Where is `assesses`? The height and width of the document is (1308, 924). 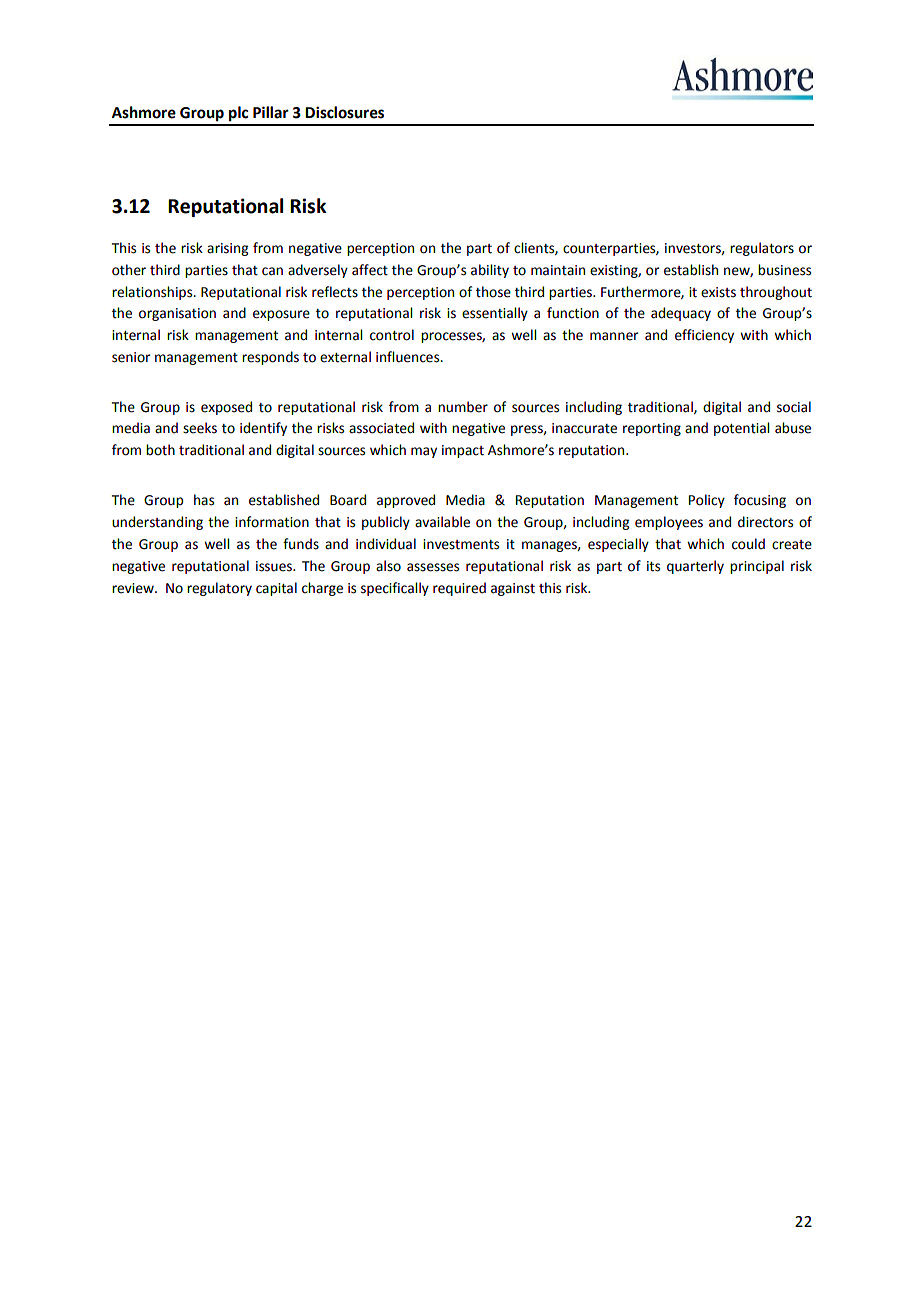 assesses is located at coordinates (433, 567).
